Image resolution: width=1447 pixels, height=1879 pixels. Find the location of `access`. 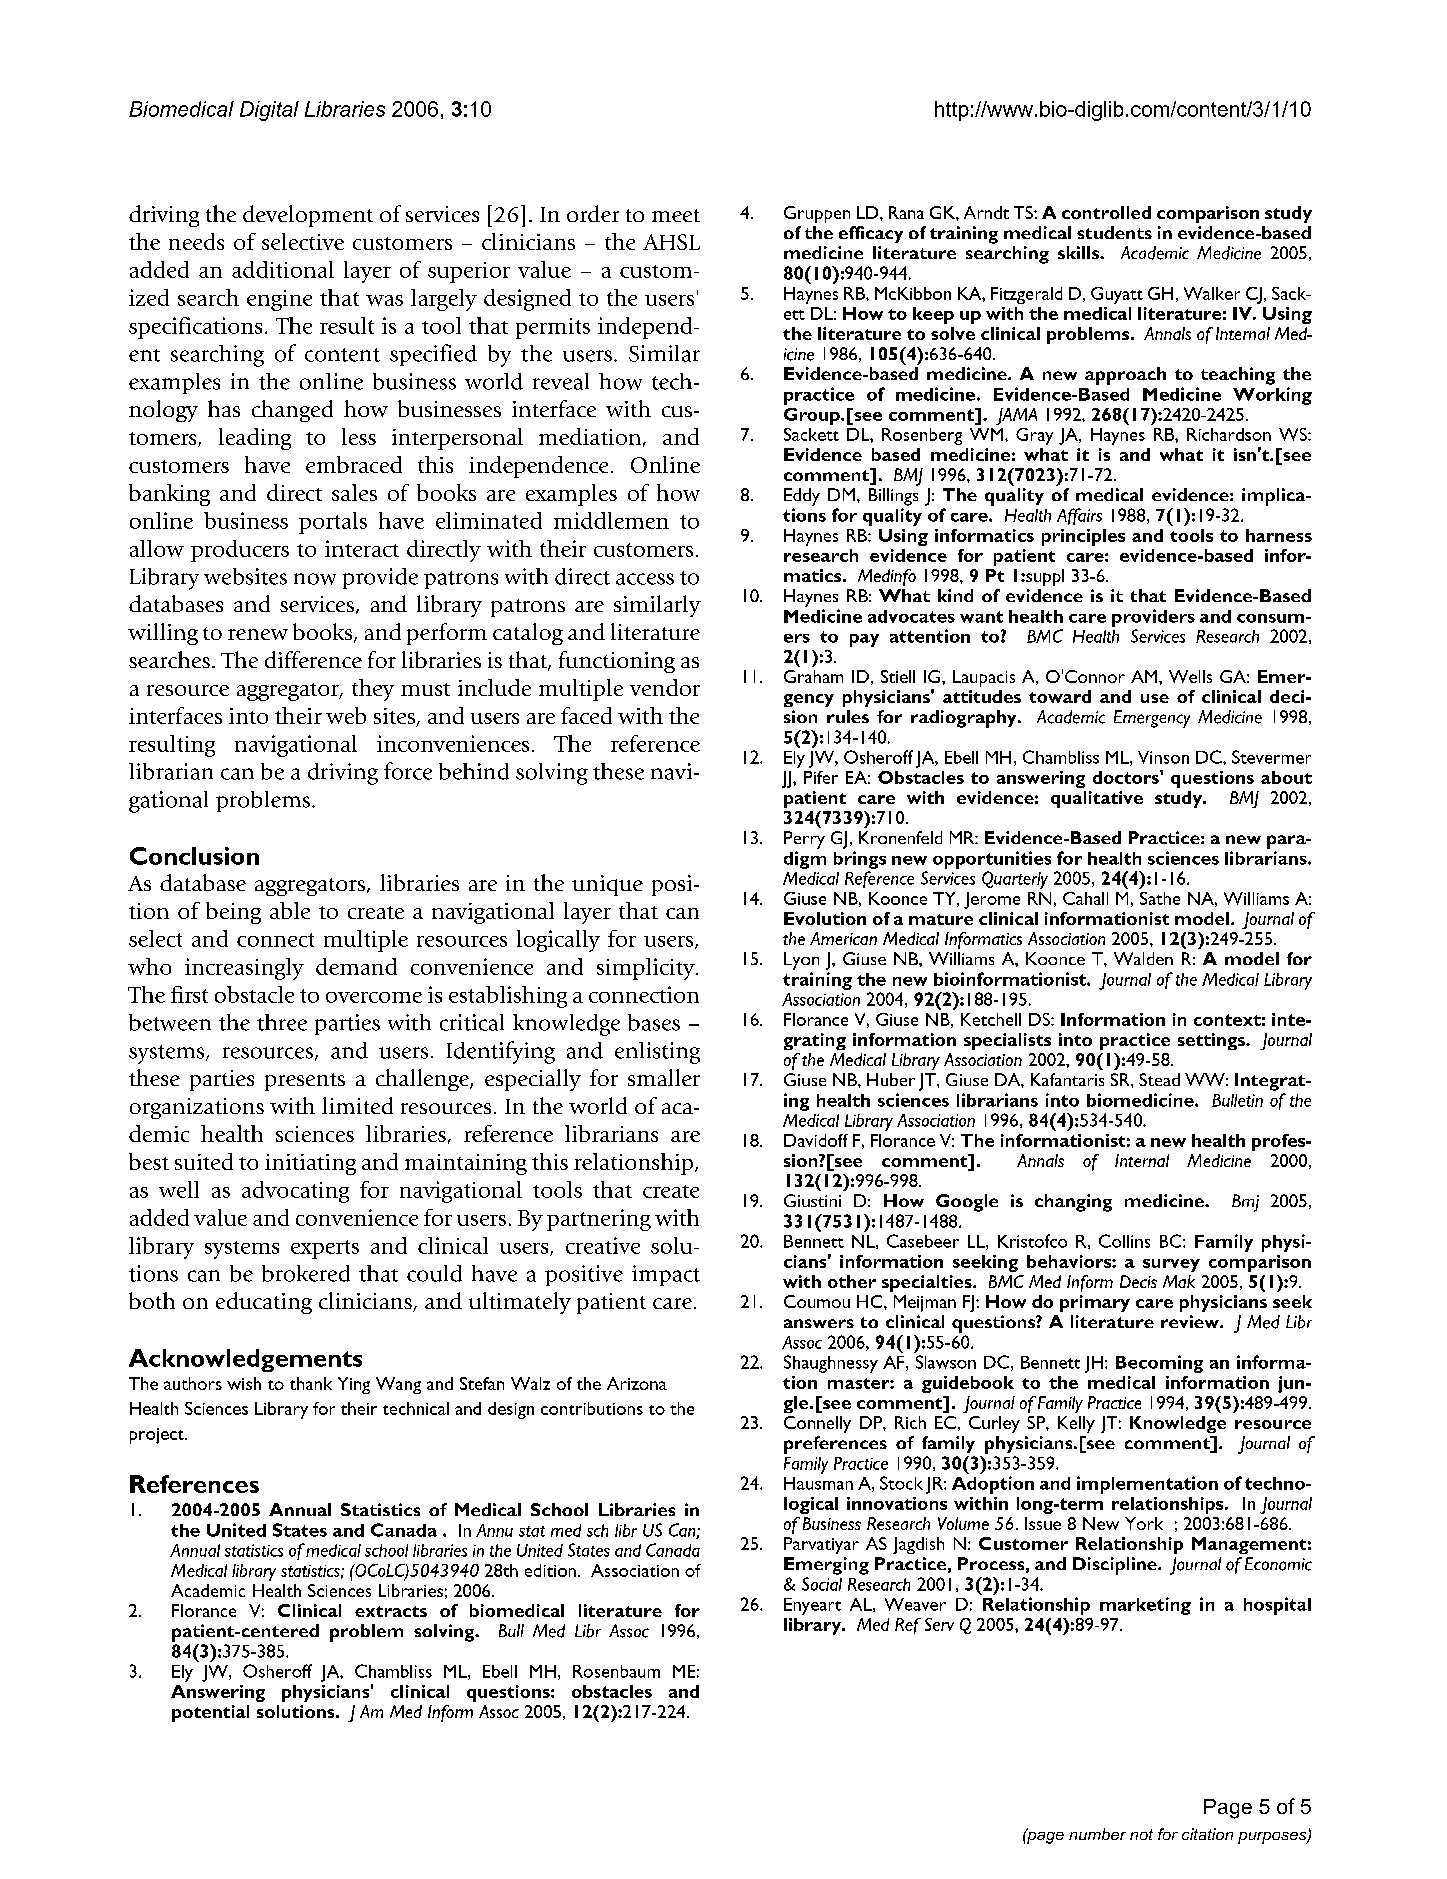

access is located at coordinates (645, 579).
